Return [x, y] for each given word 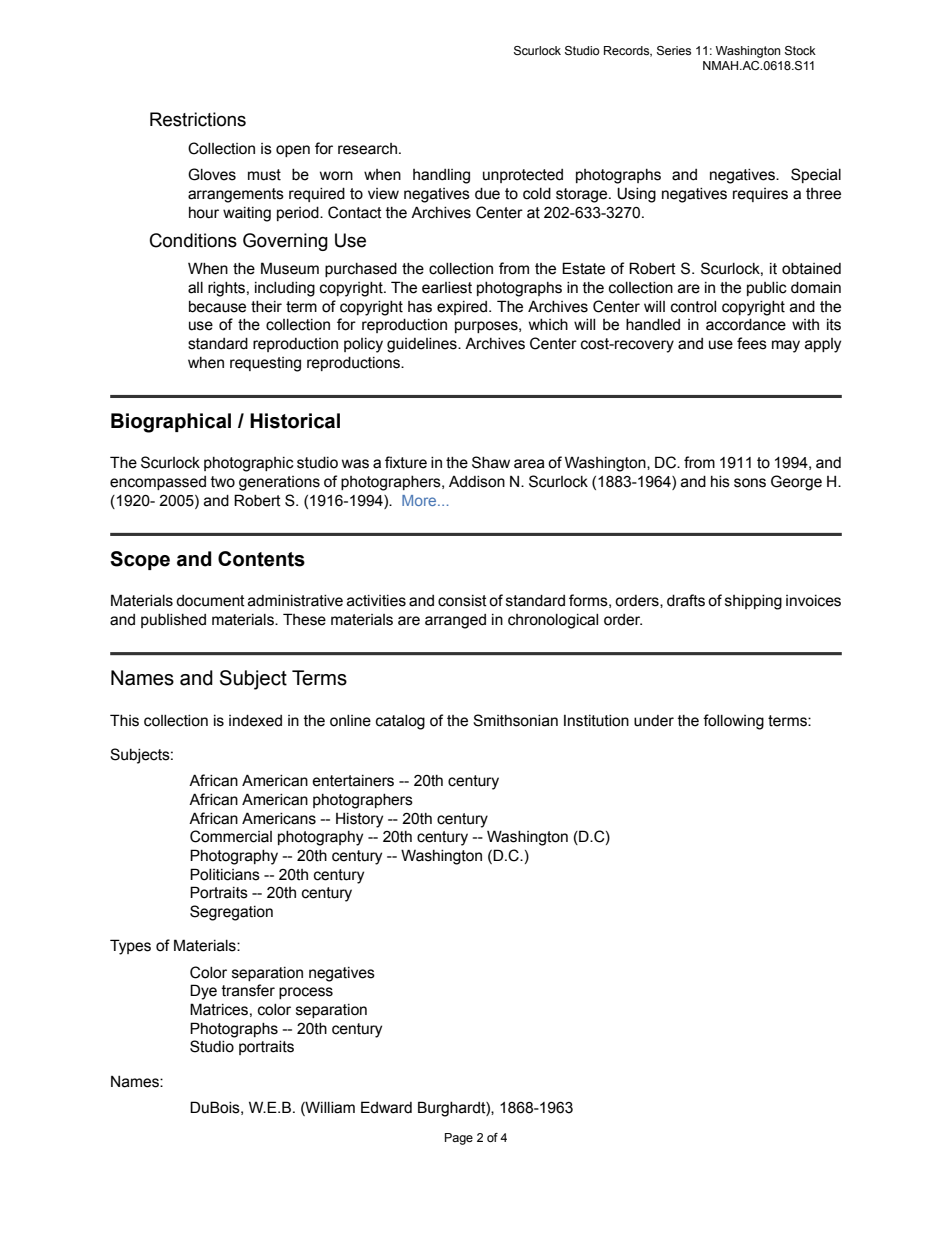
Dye [203, 992]
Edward [386, 1107]
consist [462, 601]
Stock [800, 50]
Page [459, 1139]
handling [441, 176]
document [210, 601]
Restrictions [198, 119]
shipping [753, 602]
